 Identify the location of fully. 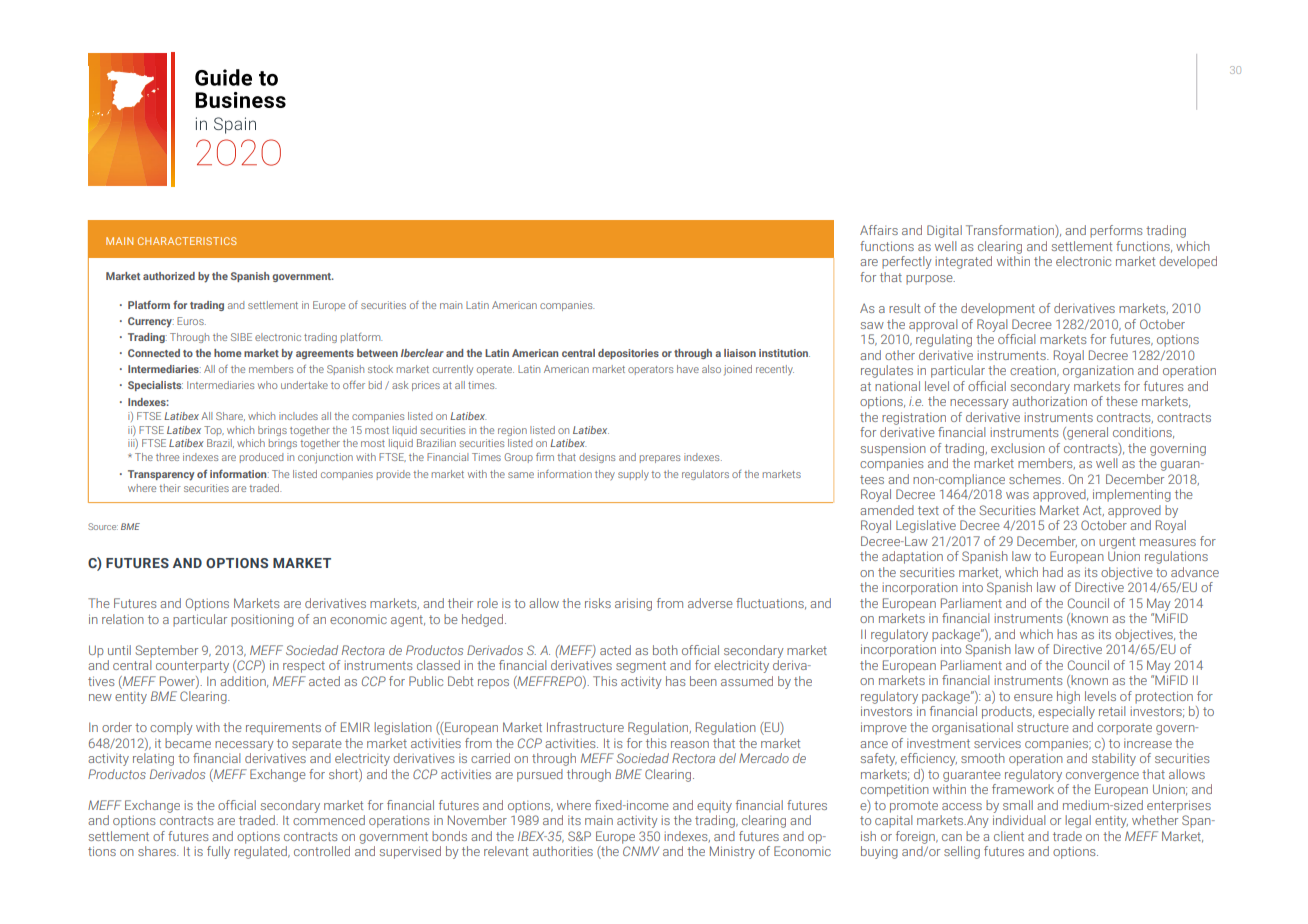
(218, 852).
